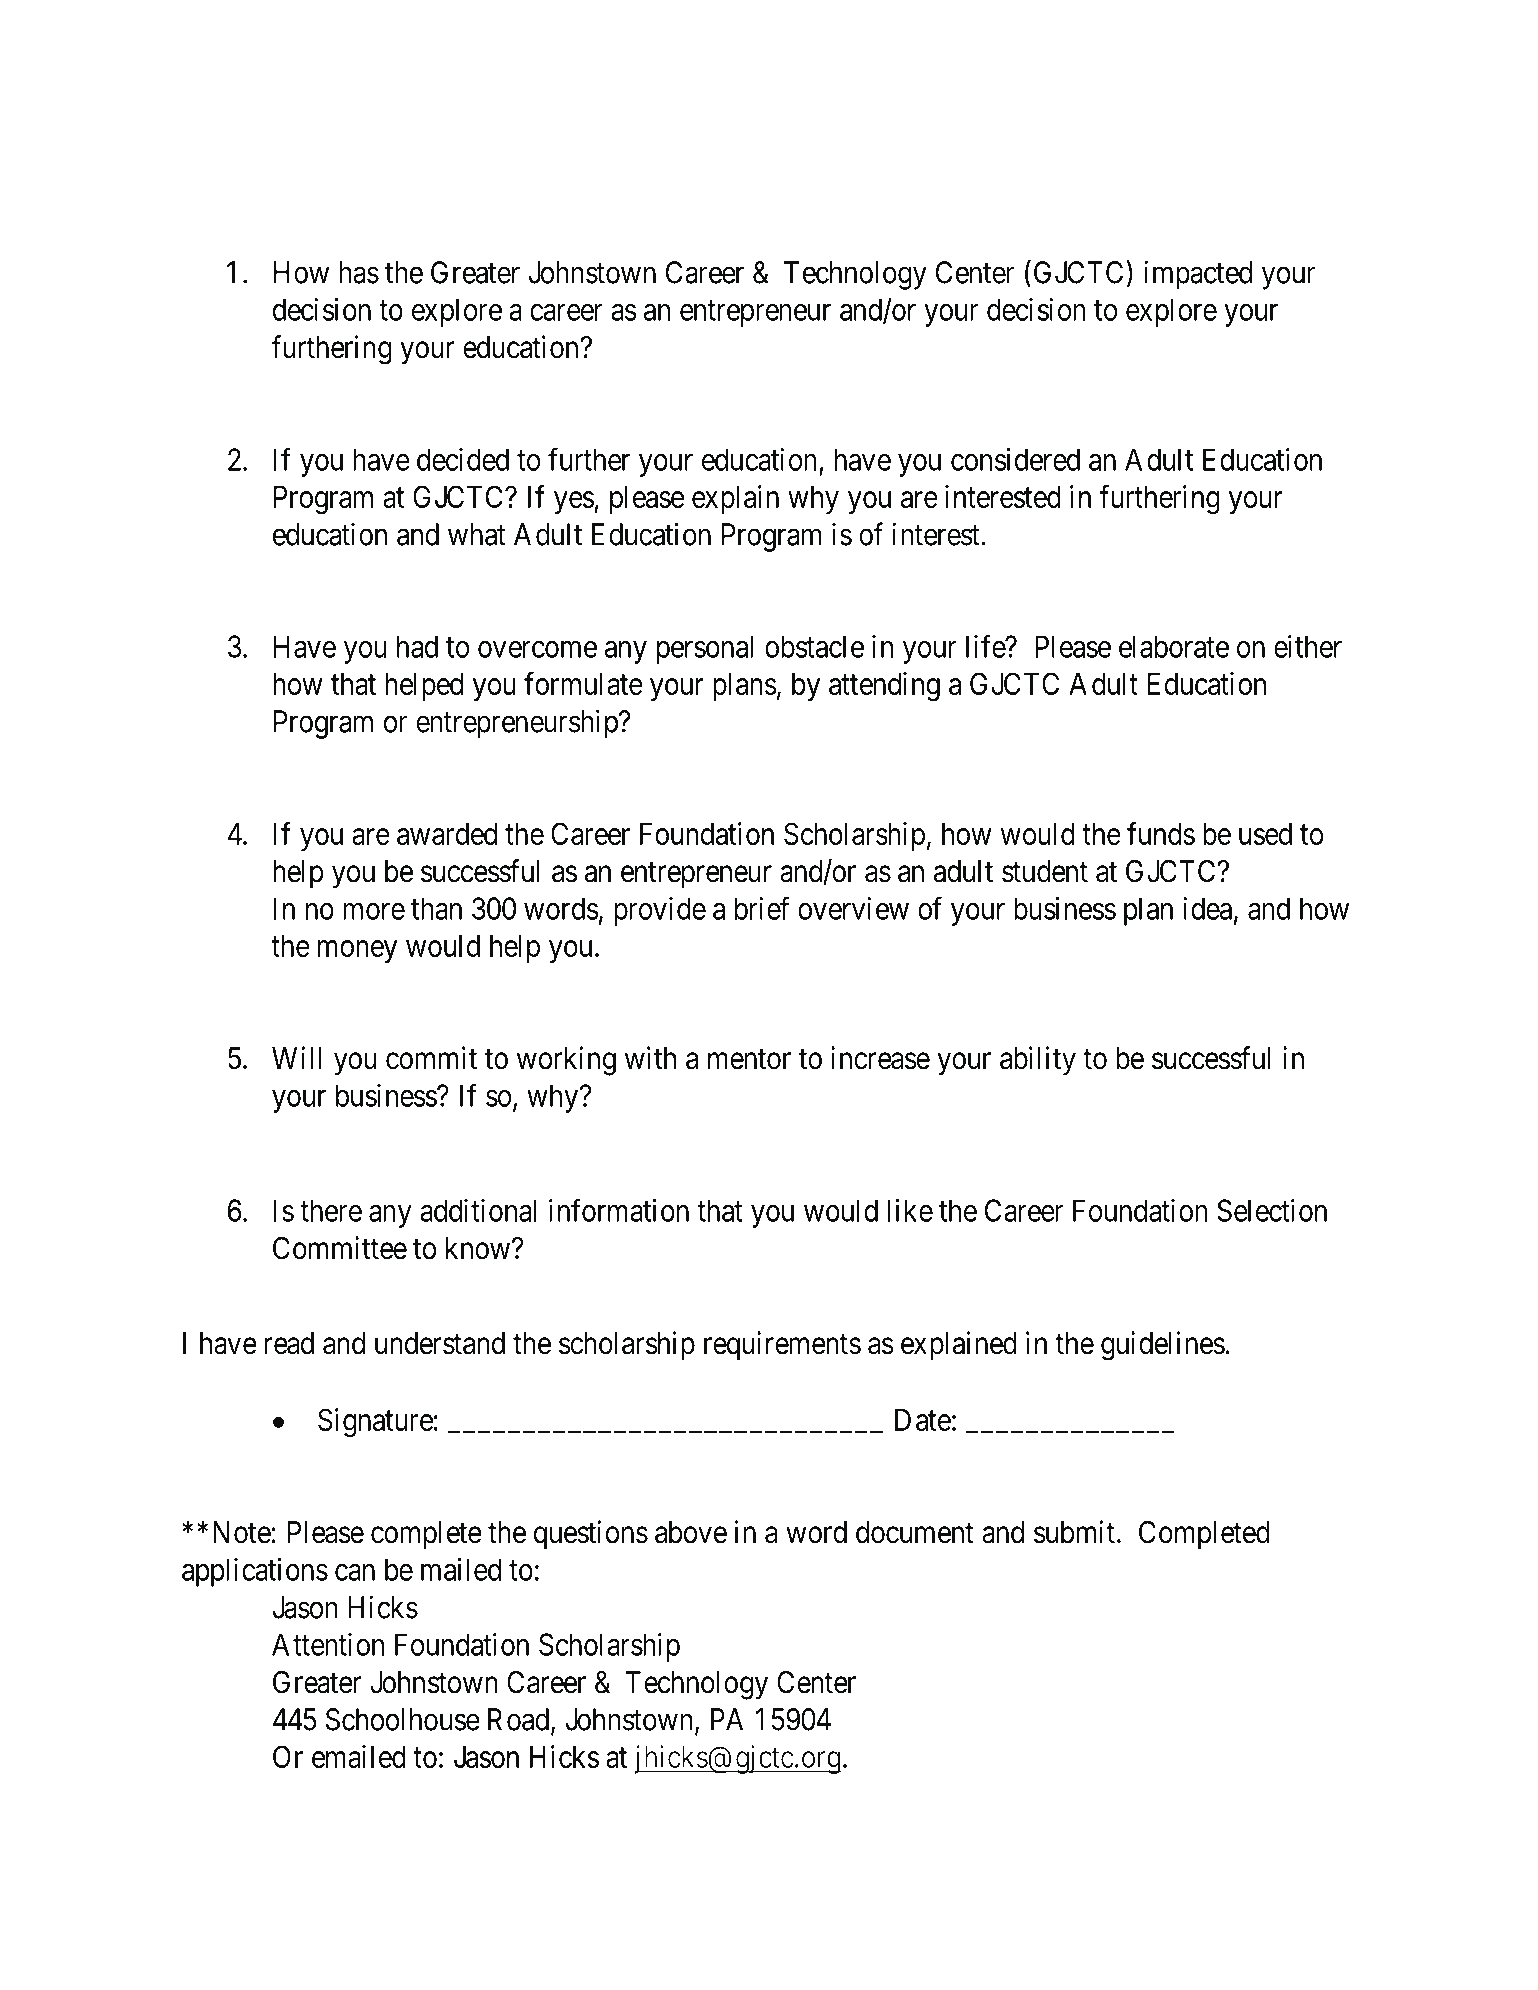  I want to click on submit, so click(1074, 1532).
